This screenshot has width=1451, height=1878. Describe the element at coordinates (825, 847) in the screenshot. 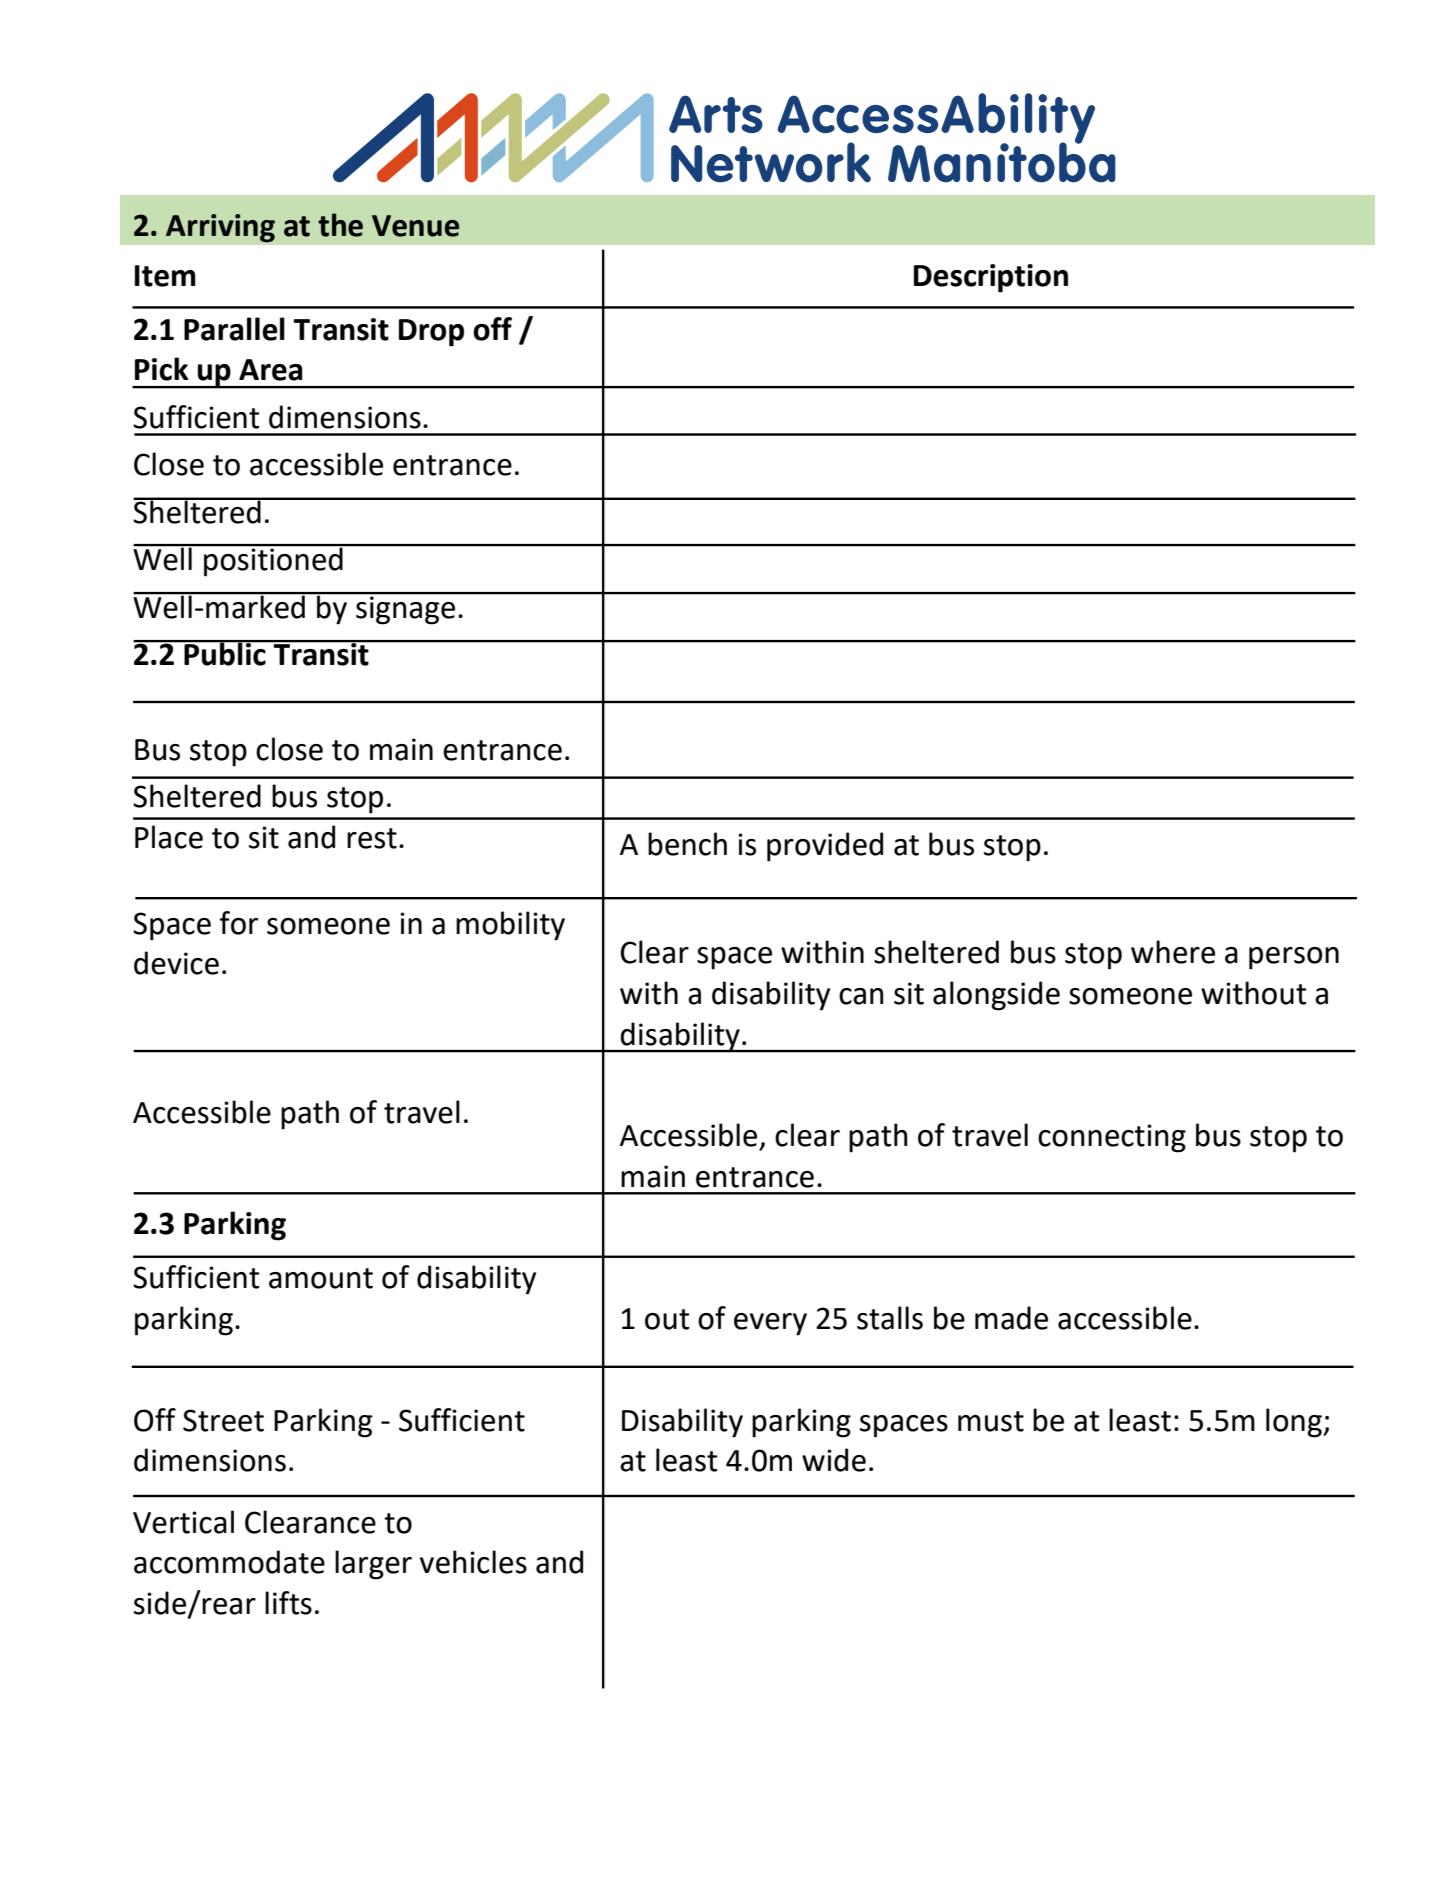

I see `provided` at that location.
